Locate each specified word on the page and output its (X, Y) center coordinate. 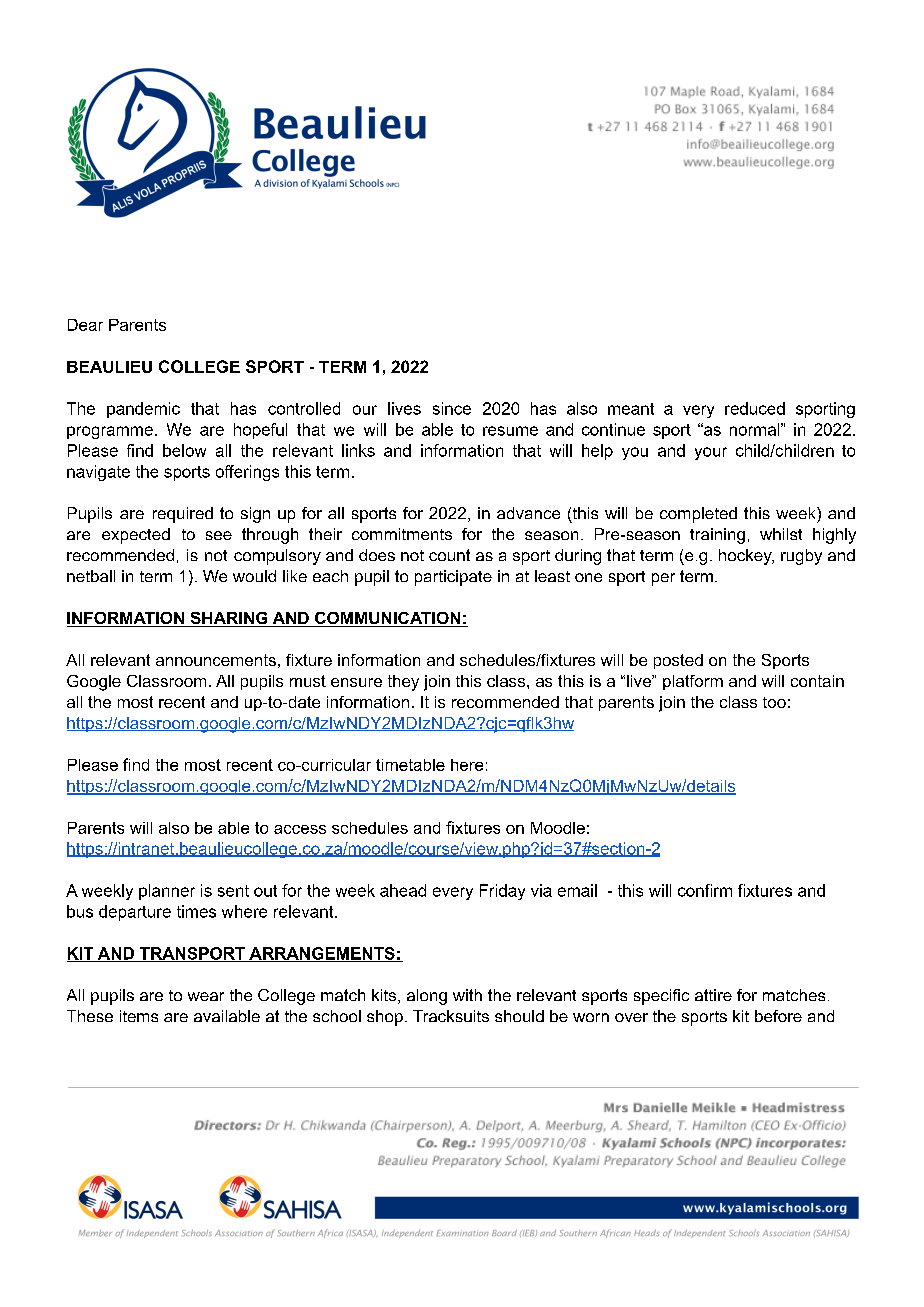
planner (167, 892)
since (452, 408)
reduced (755, 408)
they (403, 683)
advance (528, 513)
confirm (705, 890)
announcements (216, 660)
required (183, 515)
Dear (85, 325)
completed (698, 515)
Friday (502, 892)
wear (206, 996)
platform (693, 682)
